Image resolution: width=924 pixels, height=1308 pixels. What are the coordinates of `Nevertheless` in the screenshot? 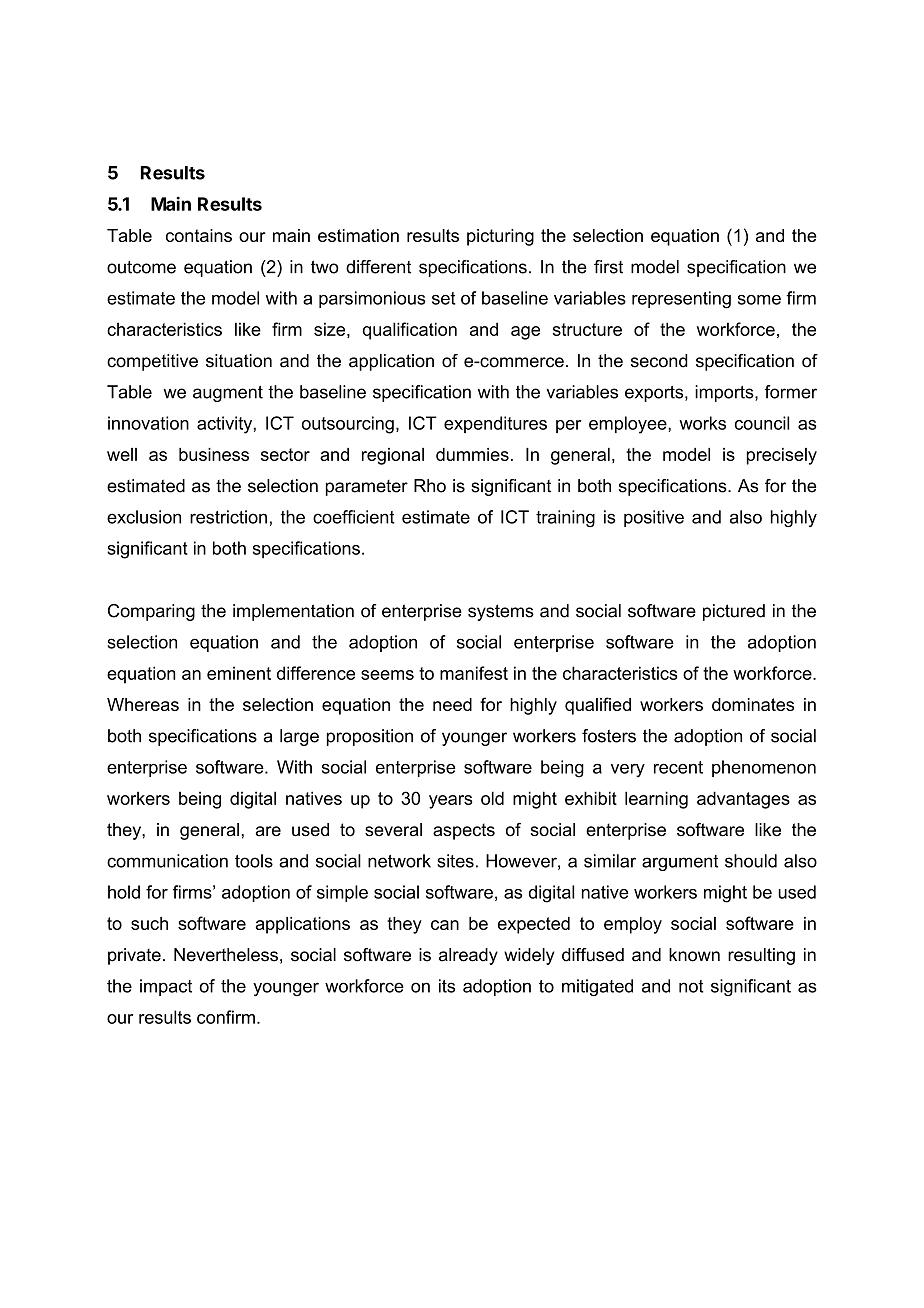 It's located at (226, 955).
